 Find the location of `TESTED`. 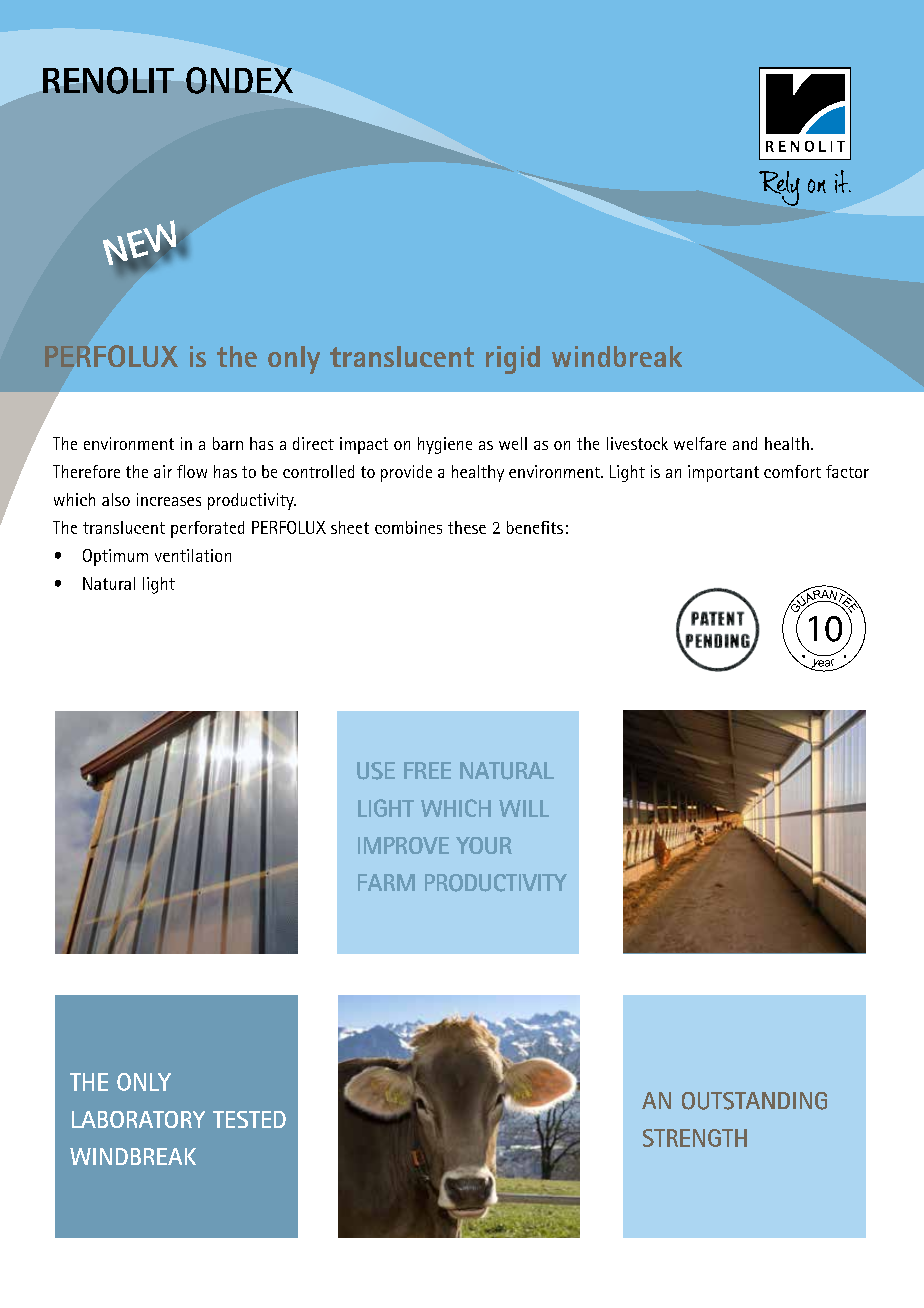

TESTED is located at coordinates (249, 1119).
